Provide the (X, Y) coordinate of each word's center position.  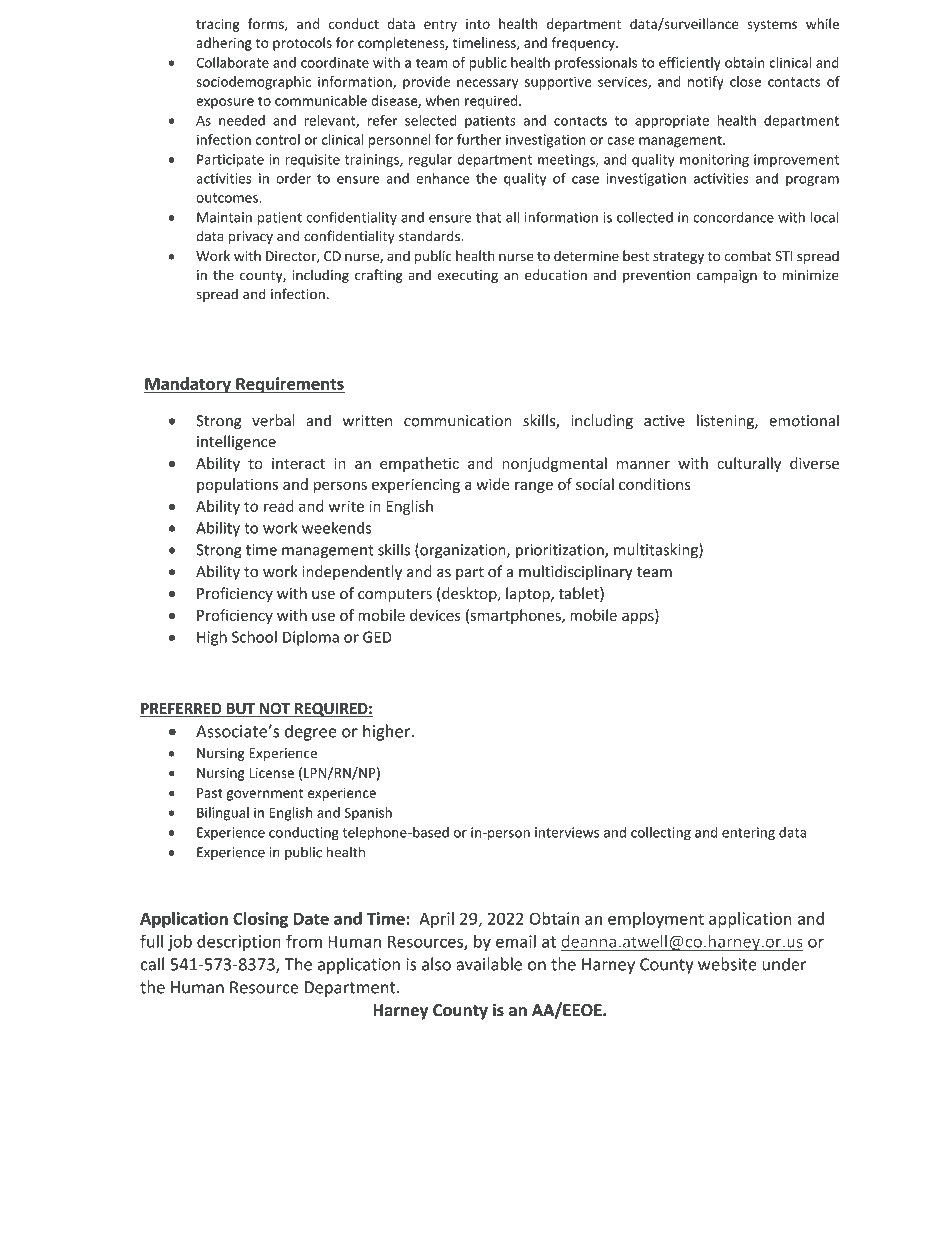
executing (467, 276)
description (239, 943)
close (745, 81)
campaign (727, 276)
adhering (224, 44)
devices (435, 615)
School (254, 637)
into (478, 24)
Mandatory (188, 385)
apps (639, 618)
